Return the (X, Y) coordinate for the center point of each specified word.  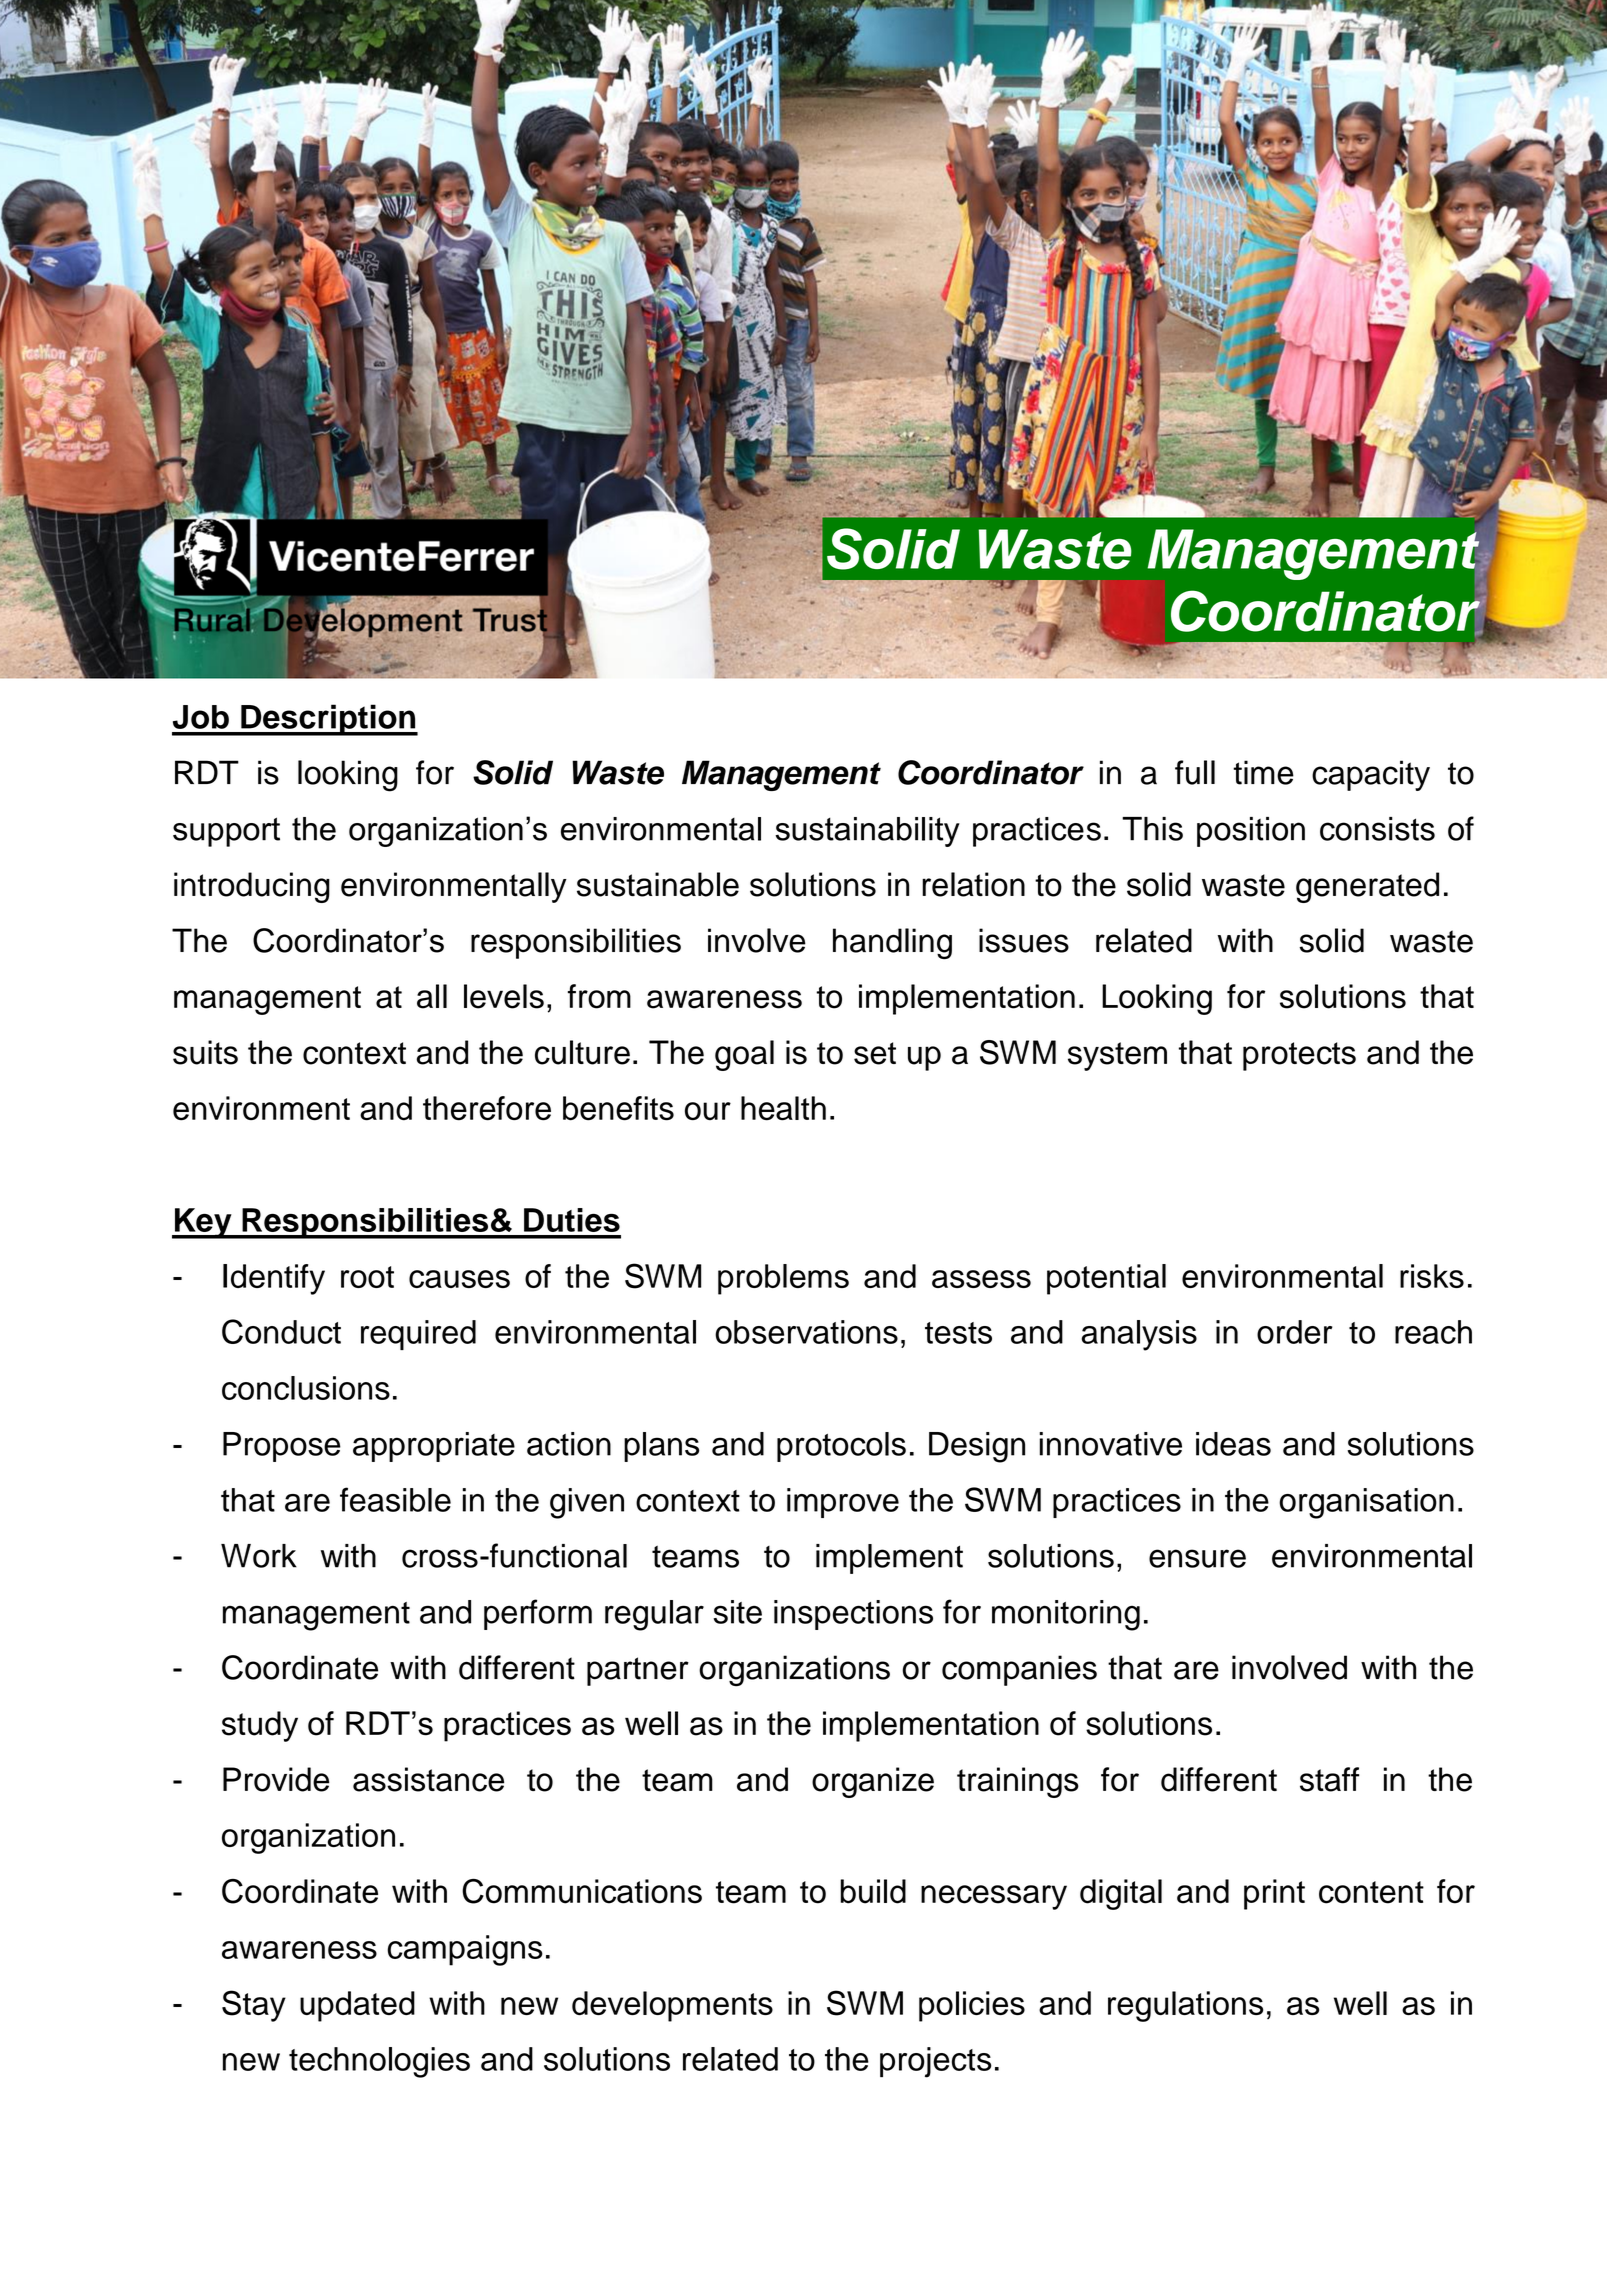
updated (357, 2006)
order (1294, 1332)
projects (936, 2062)
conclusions (306, 1388)
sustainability (867, 832)
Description (328, 720)
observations (806, 1332)
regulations (1185, 2006)
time (1263, 772)
